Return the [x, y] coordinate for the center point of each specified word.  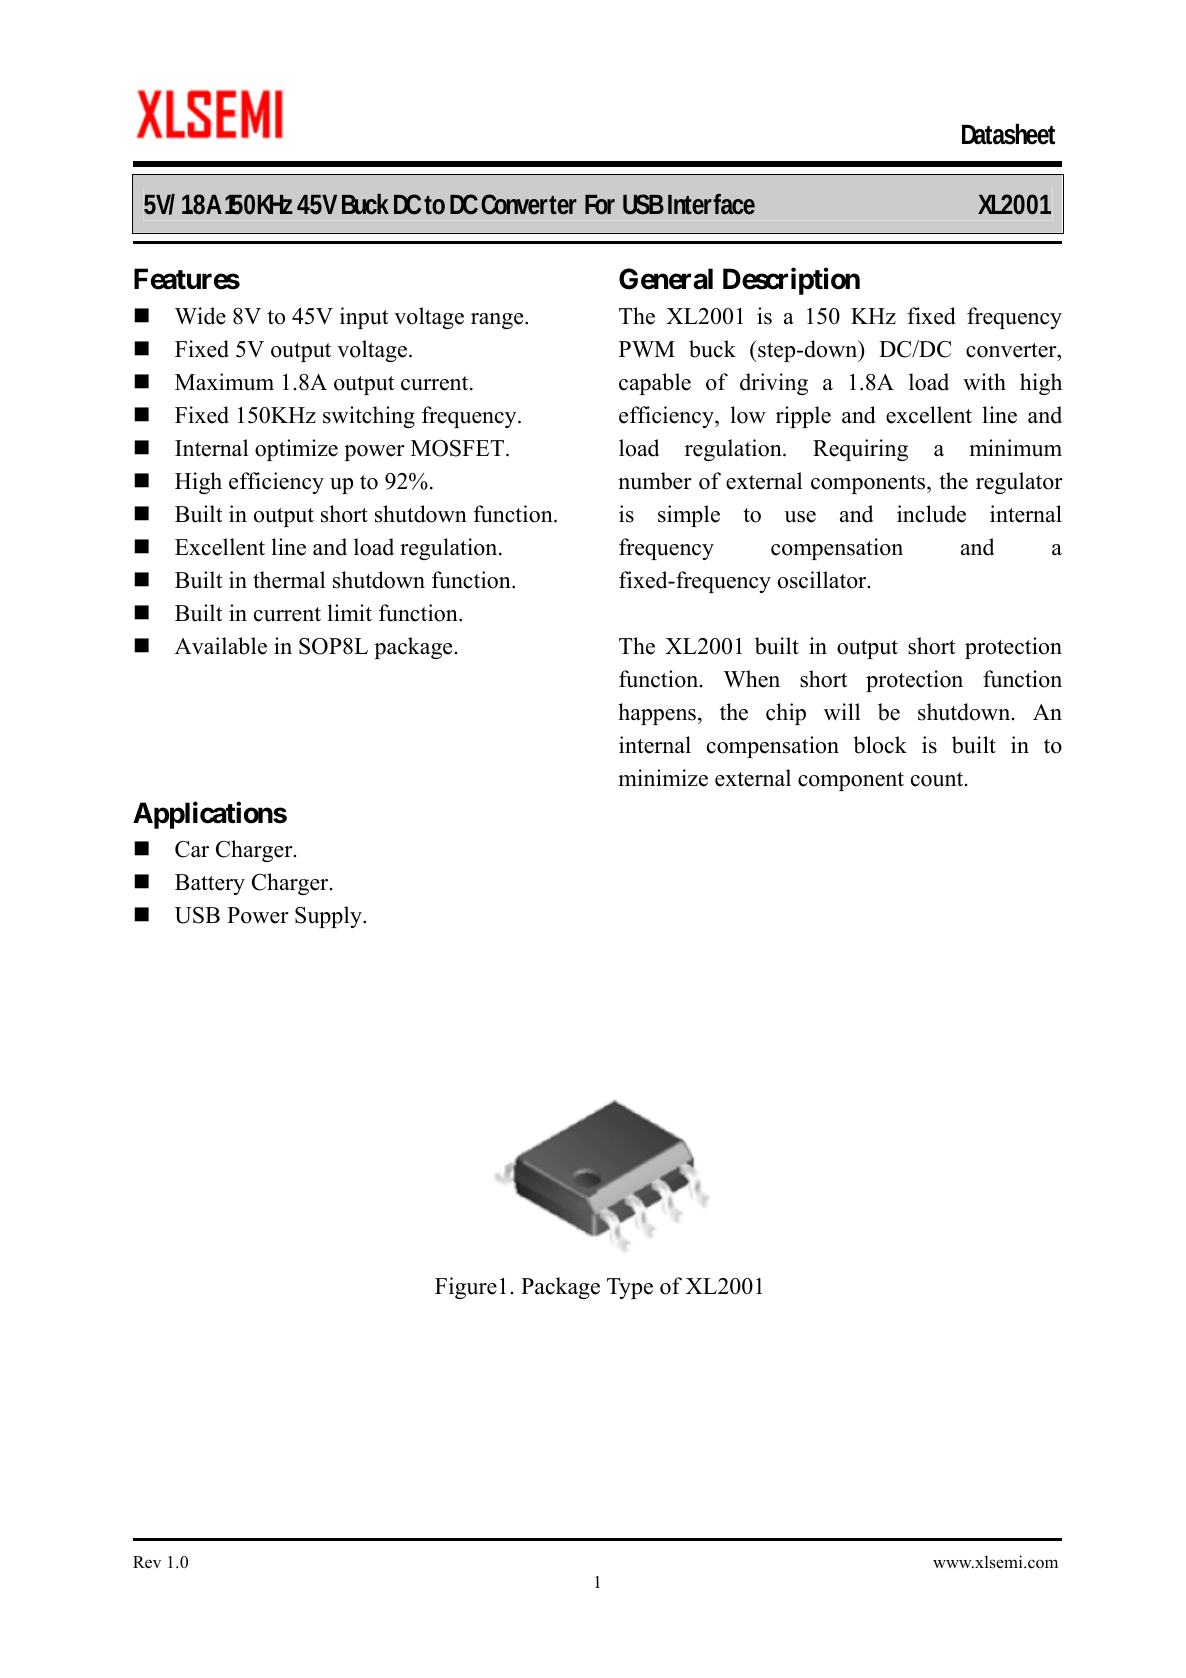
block [880, 745]
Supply [329, 917]
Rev [147, 1562]
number [655, 481]
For [600, 205]
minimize [663, 778]
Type [630, 1288]
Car [192, 849]
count [938, 779]
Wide [200, 316]
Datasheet [1008, 134]
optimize [296, 450]
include [931, 514]
